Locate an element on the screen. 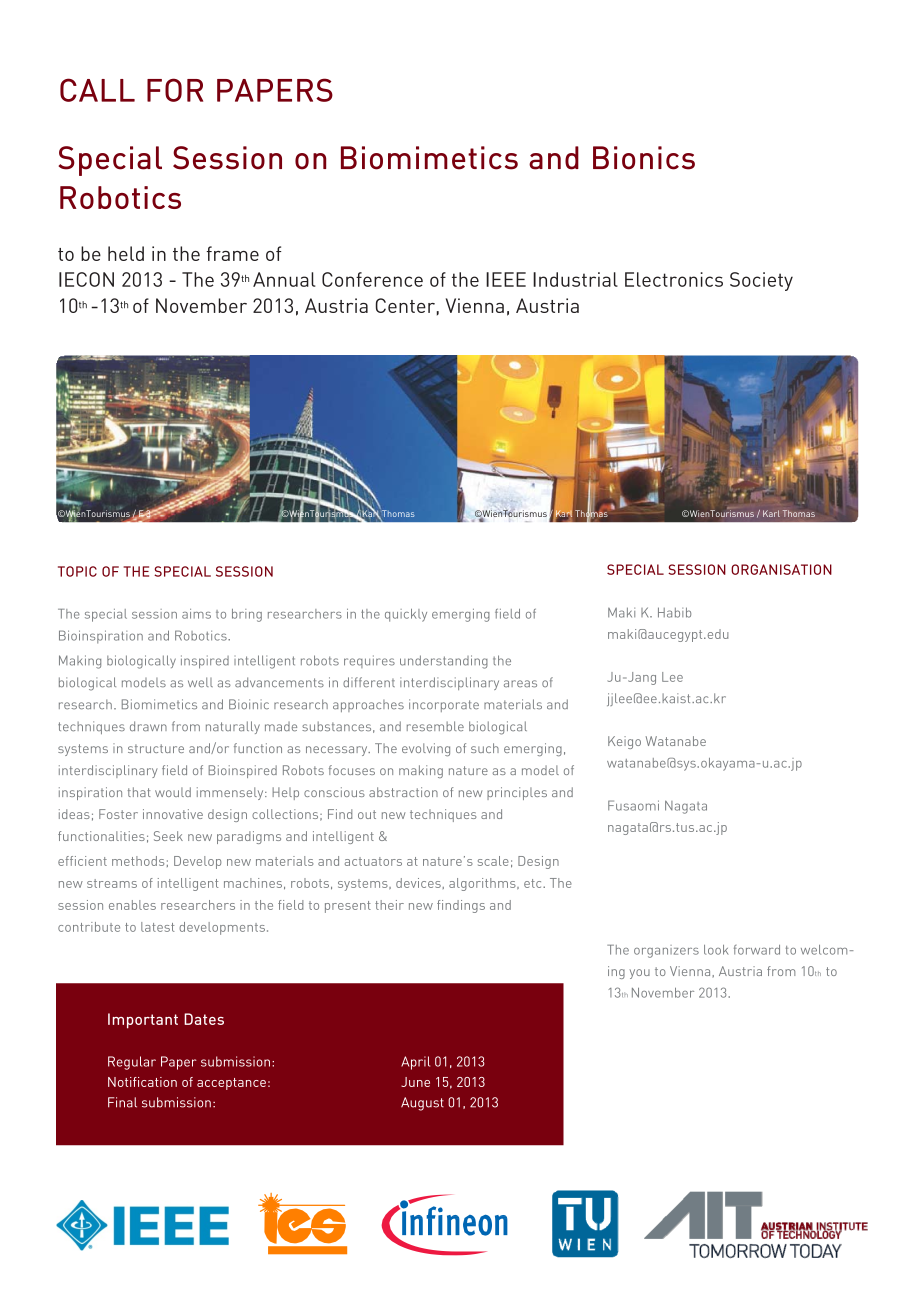 The image size is (924, 1308). aims is located at coordinates (196, 614).
